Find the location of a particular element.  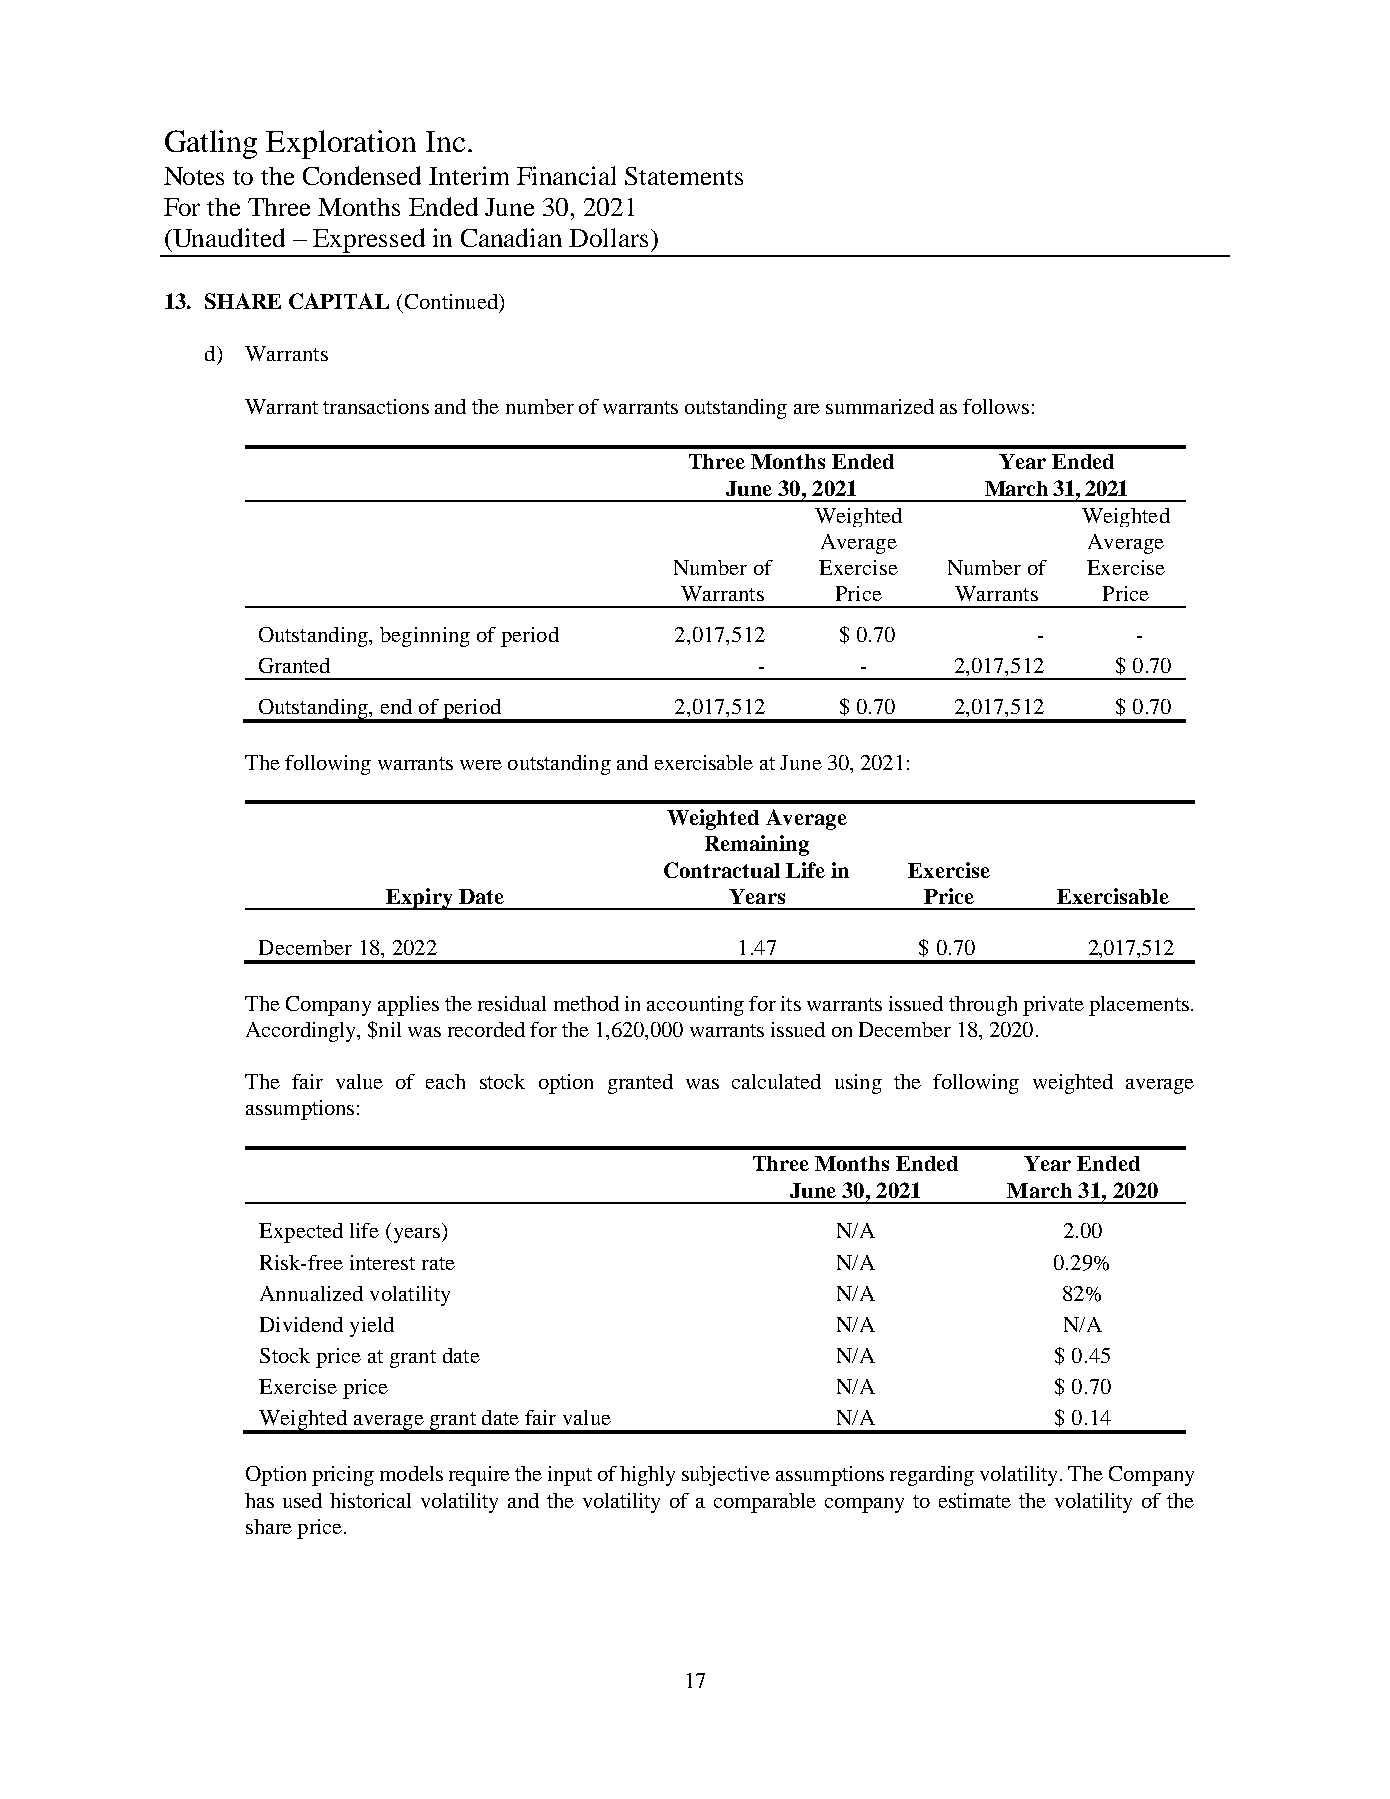

calculated is located at coordinates (776, 1081).
